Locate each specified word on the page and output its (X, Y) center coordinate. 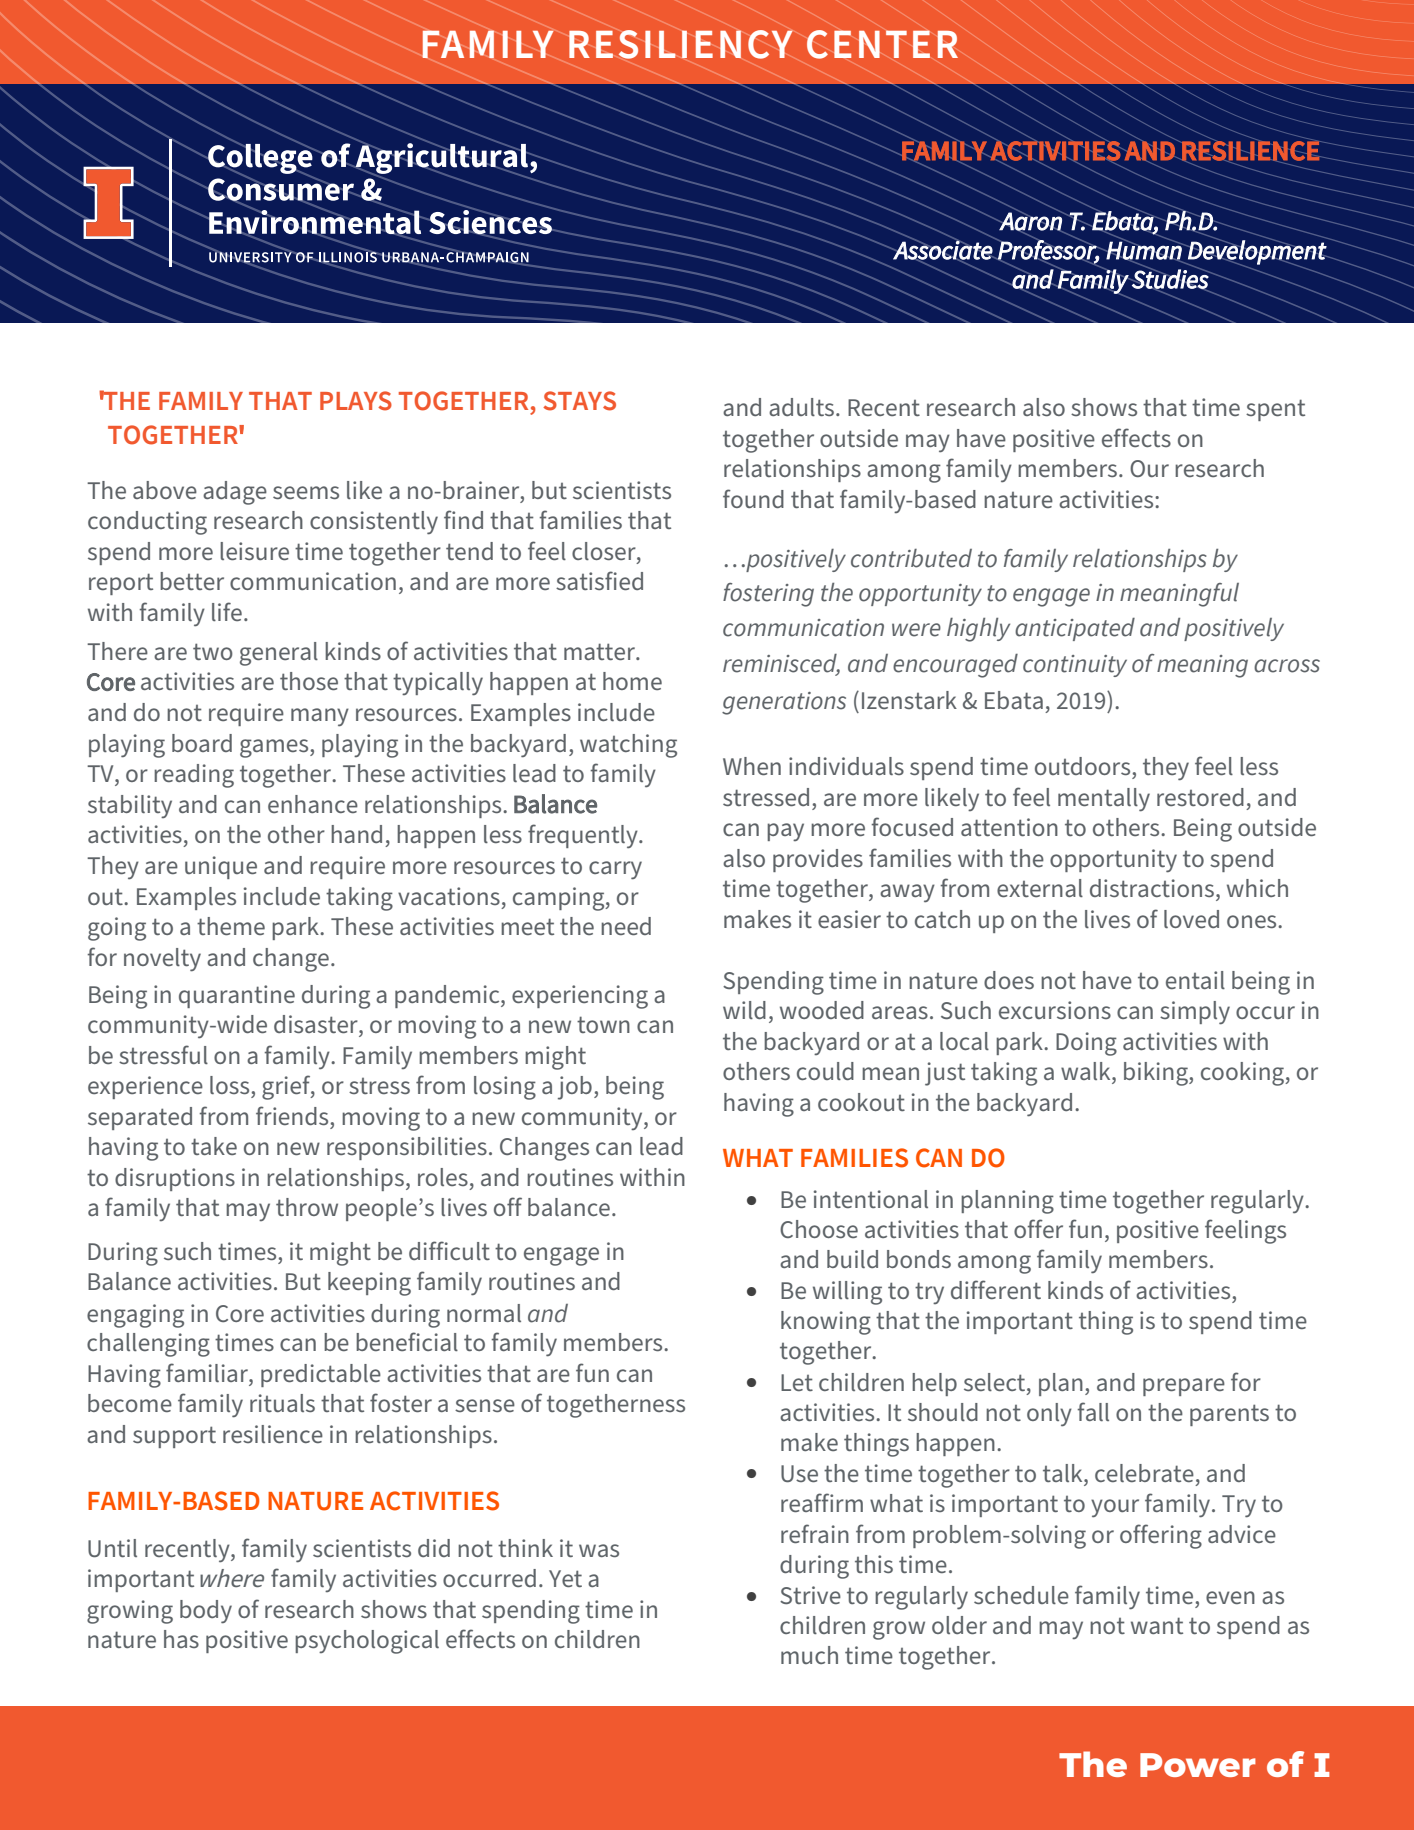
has (181, 1639)
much (809, 1655)
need (626, 926)
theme (231, 926)
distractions (1153, 889)
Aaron (1030, 221)
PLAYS (356, 401)
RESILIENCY (681, 44)
